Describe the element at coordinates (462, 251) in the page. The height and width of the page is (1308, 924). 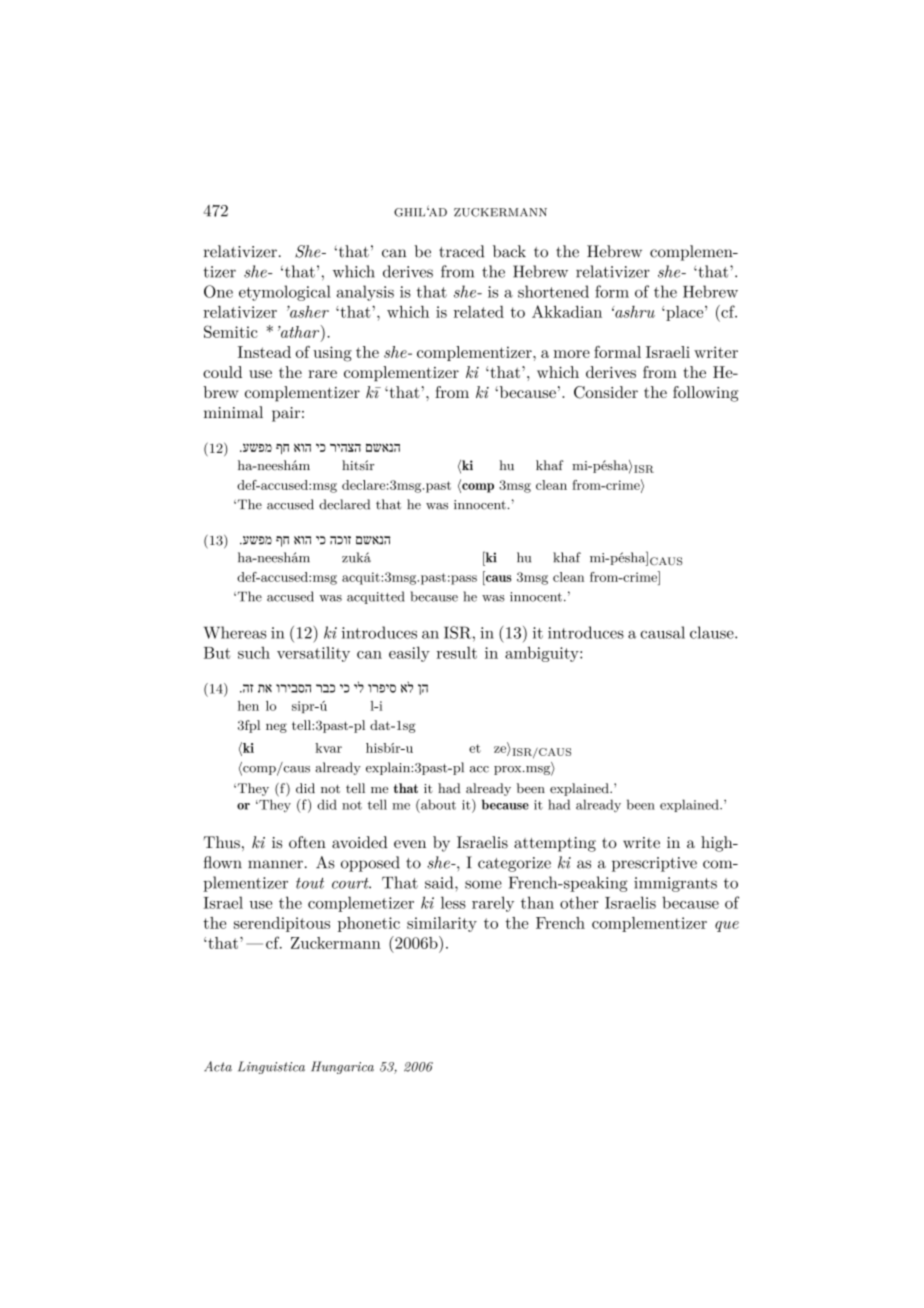
I see `traced` at that location.
